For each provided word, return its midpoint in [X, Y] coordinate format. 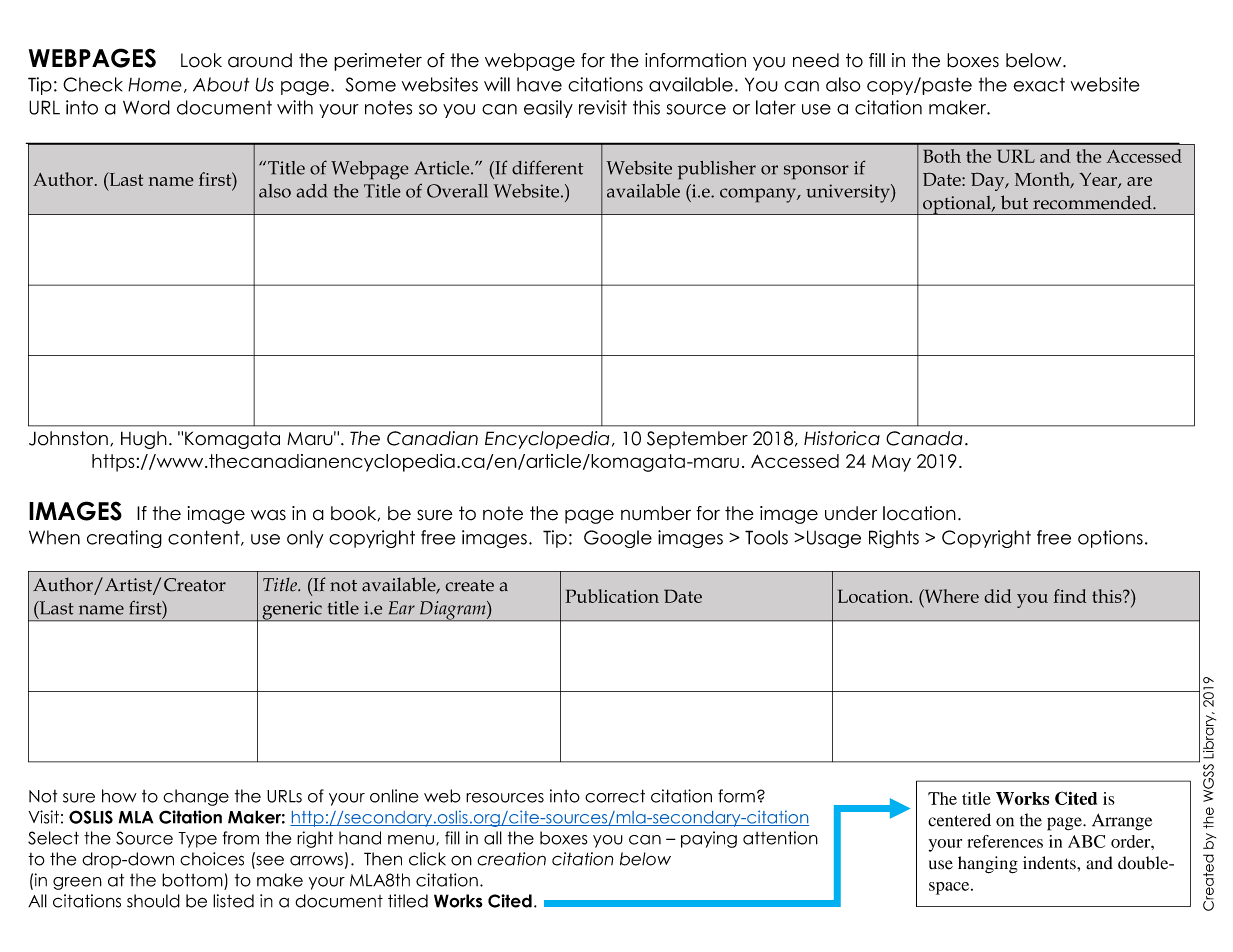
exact [1039, 85]
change [196, 797]
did [998, 596]
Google [618, 539]
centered [959, 820]
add [312, 191]
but [1014, 202]
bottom [192, 880]
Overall [457, 191]
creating [124, 539]
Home [155, 85]
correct [615, 796]
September [697, 440]
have [539, 84]
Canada [924, 438]
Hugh [144, 440]
